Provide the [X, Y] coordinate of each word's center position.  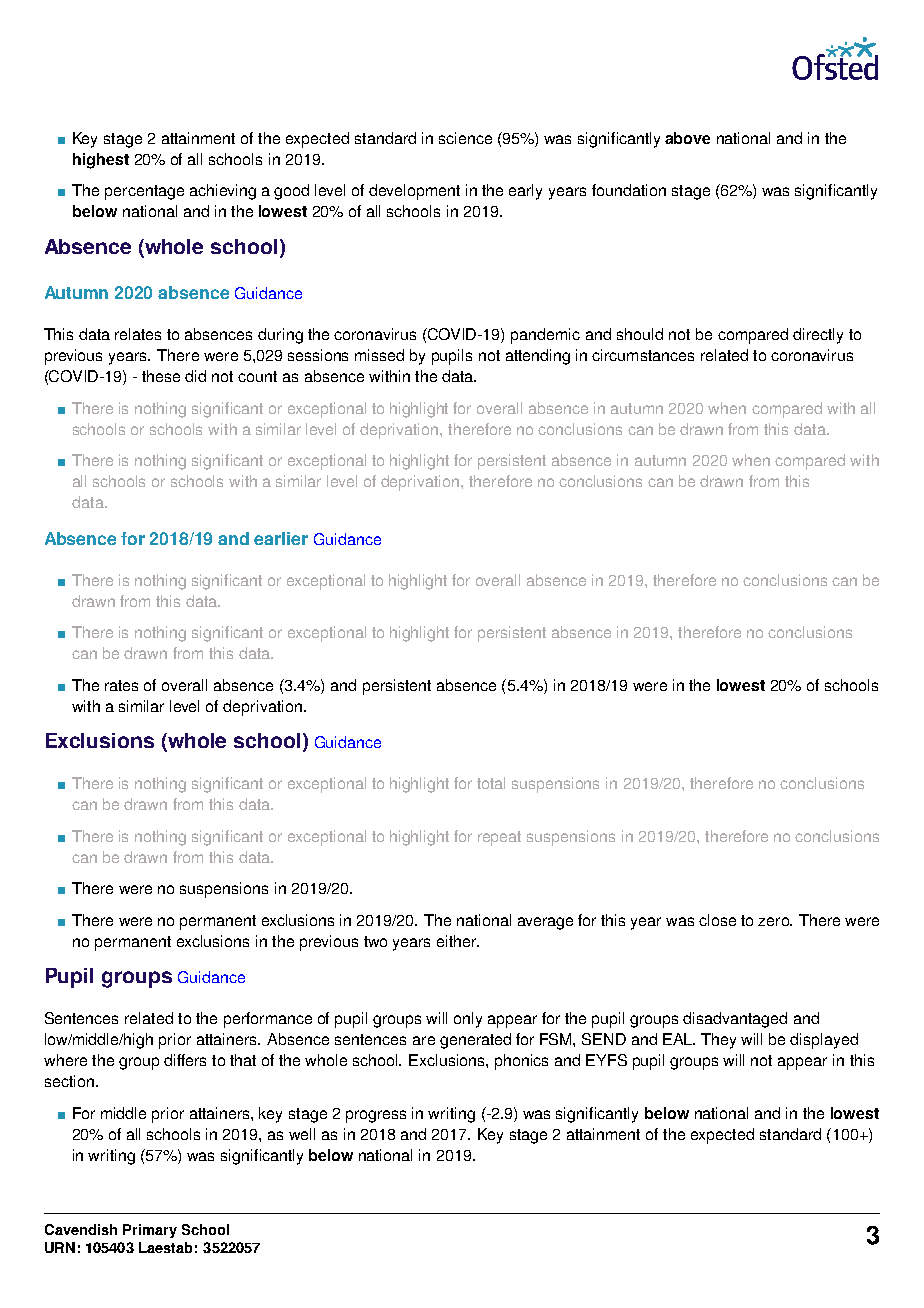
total [491, 783]
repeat [499, 838]
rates [121, 685]
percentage [144, 192]
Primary [150, 1231]
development [414, 192]
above [687, 138]
